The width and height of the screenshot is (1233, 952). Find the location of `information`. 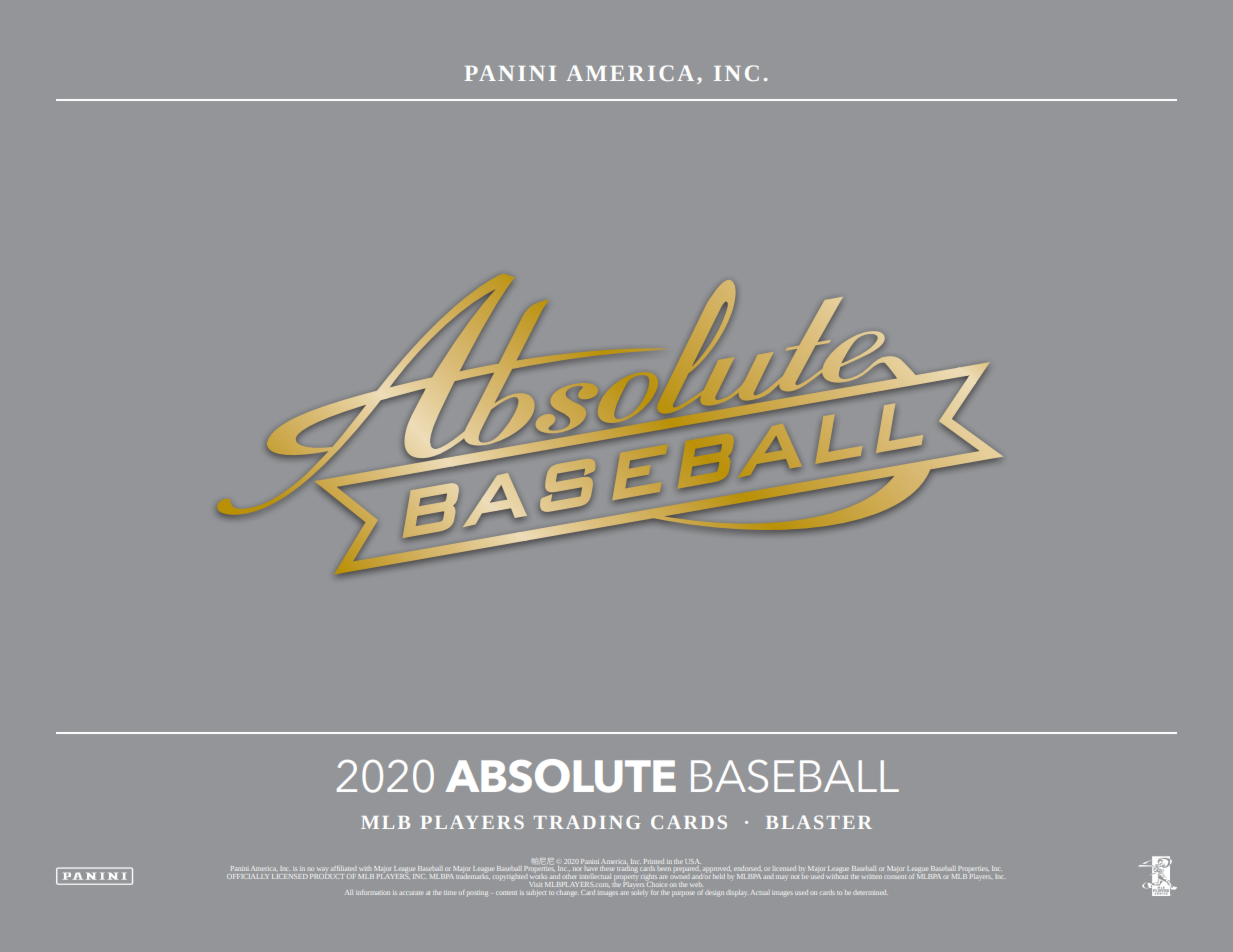

information is located at coordinates (373, 892).
